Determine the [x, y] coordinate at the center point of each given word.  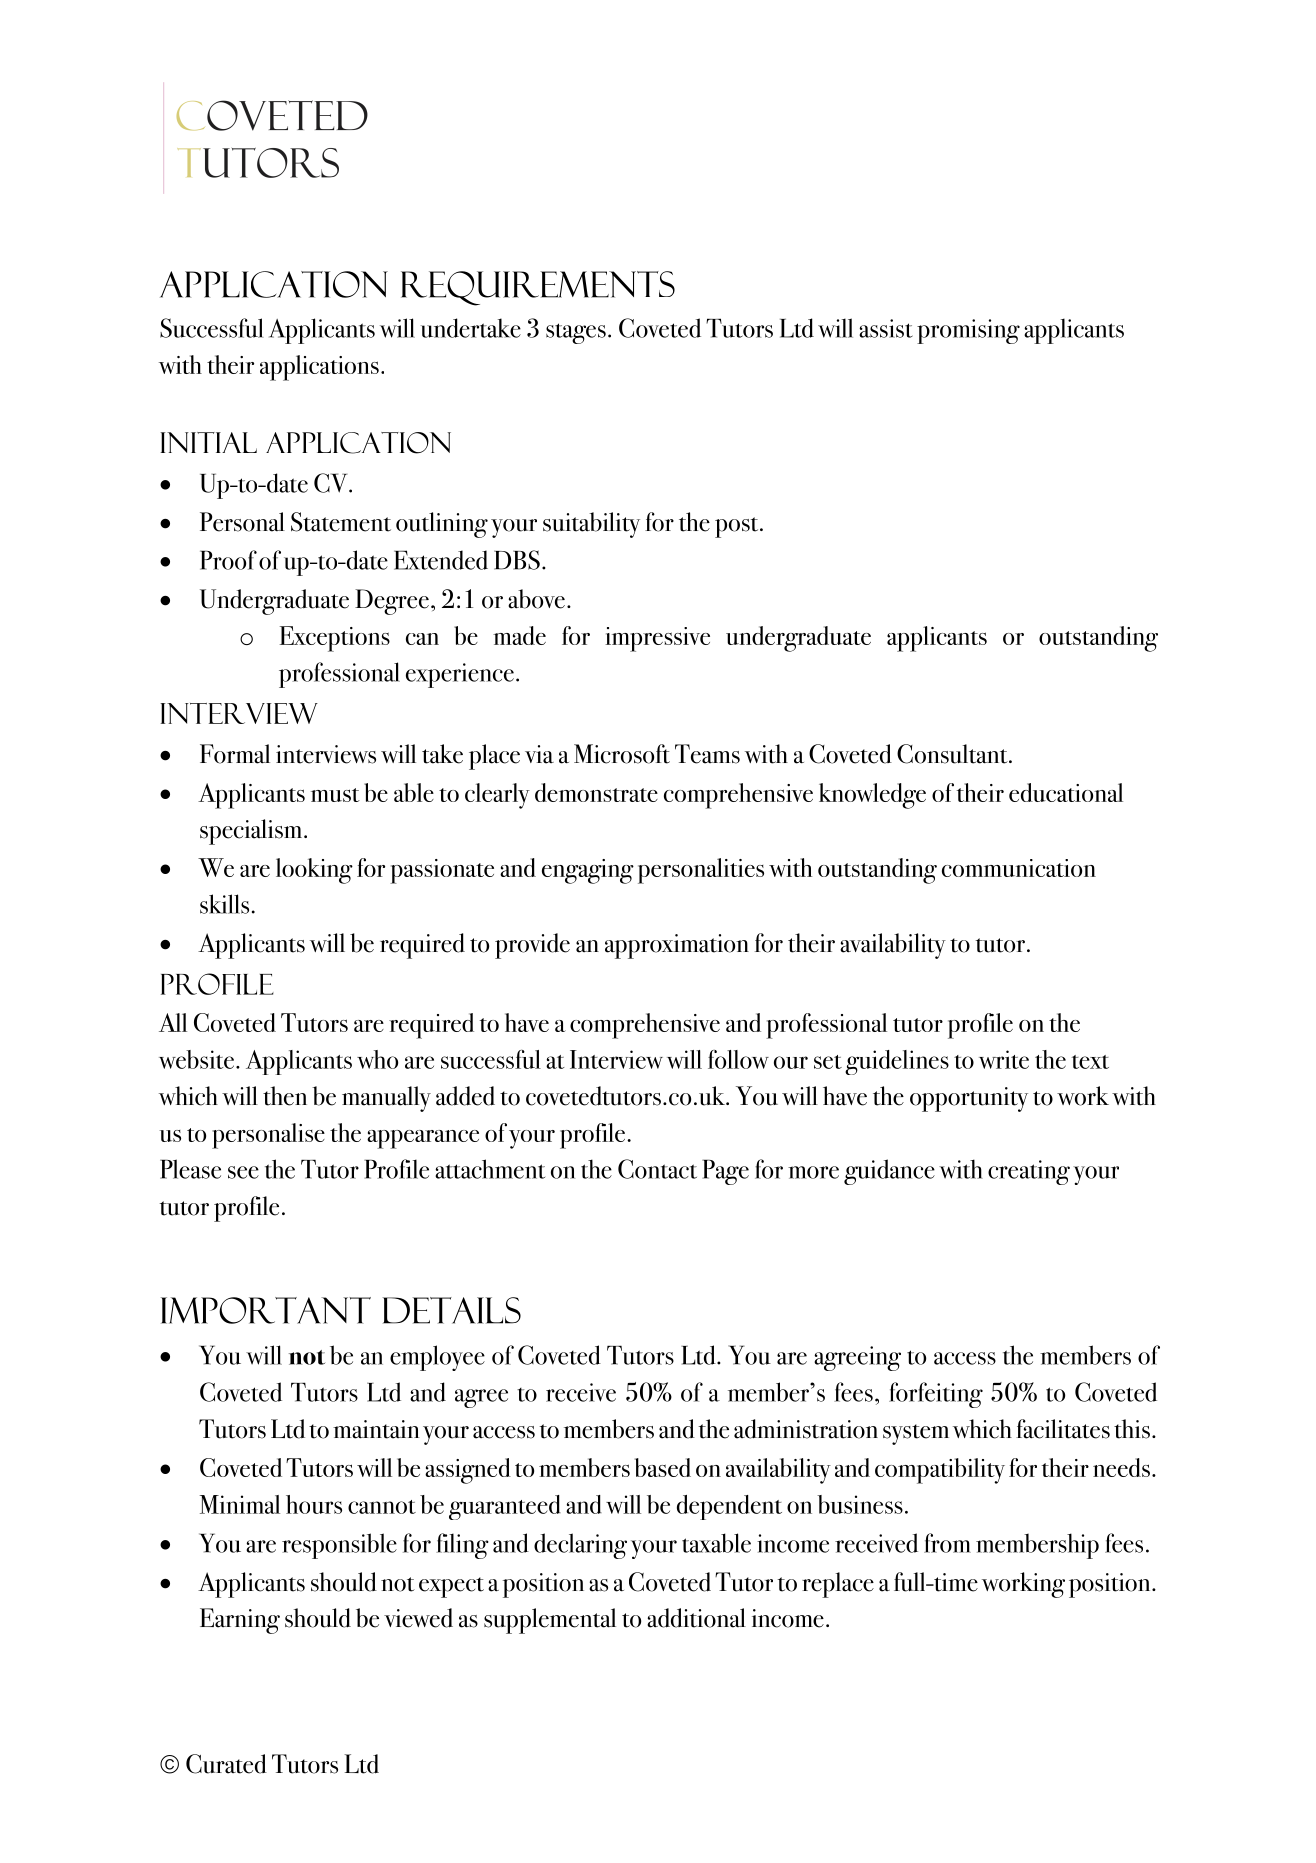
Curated [226, 1764]
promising [968, 331]
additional [696, 1618]
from [947, 1543]
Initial [208, 442]
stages [576, 333]
